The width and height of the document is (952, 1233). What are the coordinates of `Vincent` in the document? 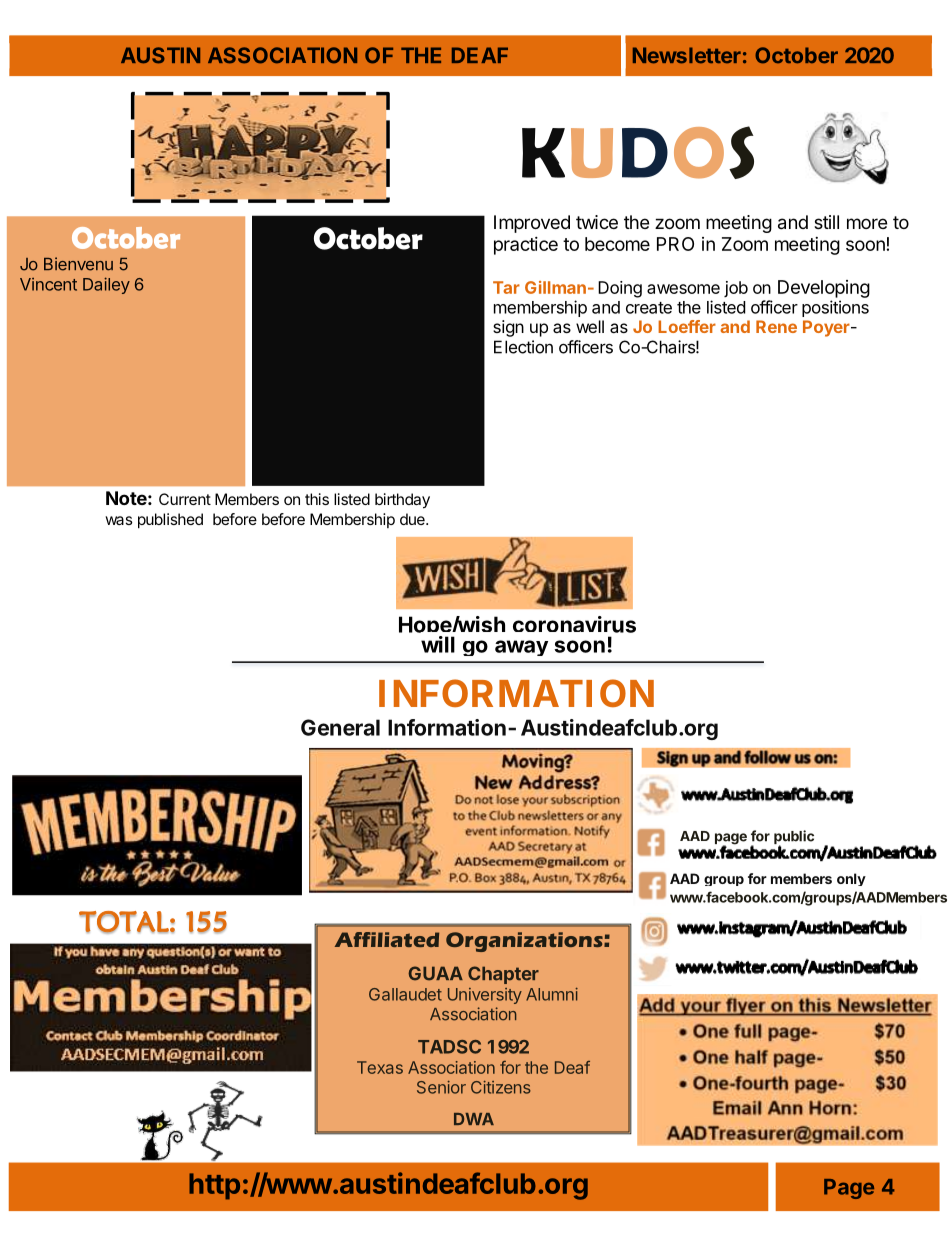 It's located at (48, 284).
